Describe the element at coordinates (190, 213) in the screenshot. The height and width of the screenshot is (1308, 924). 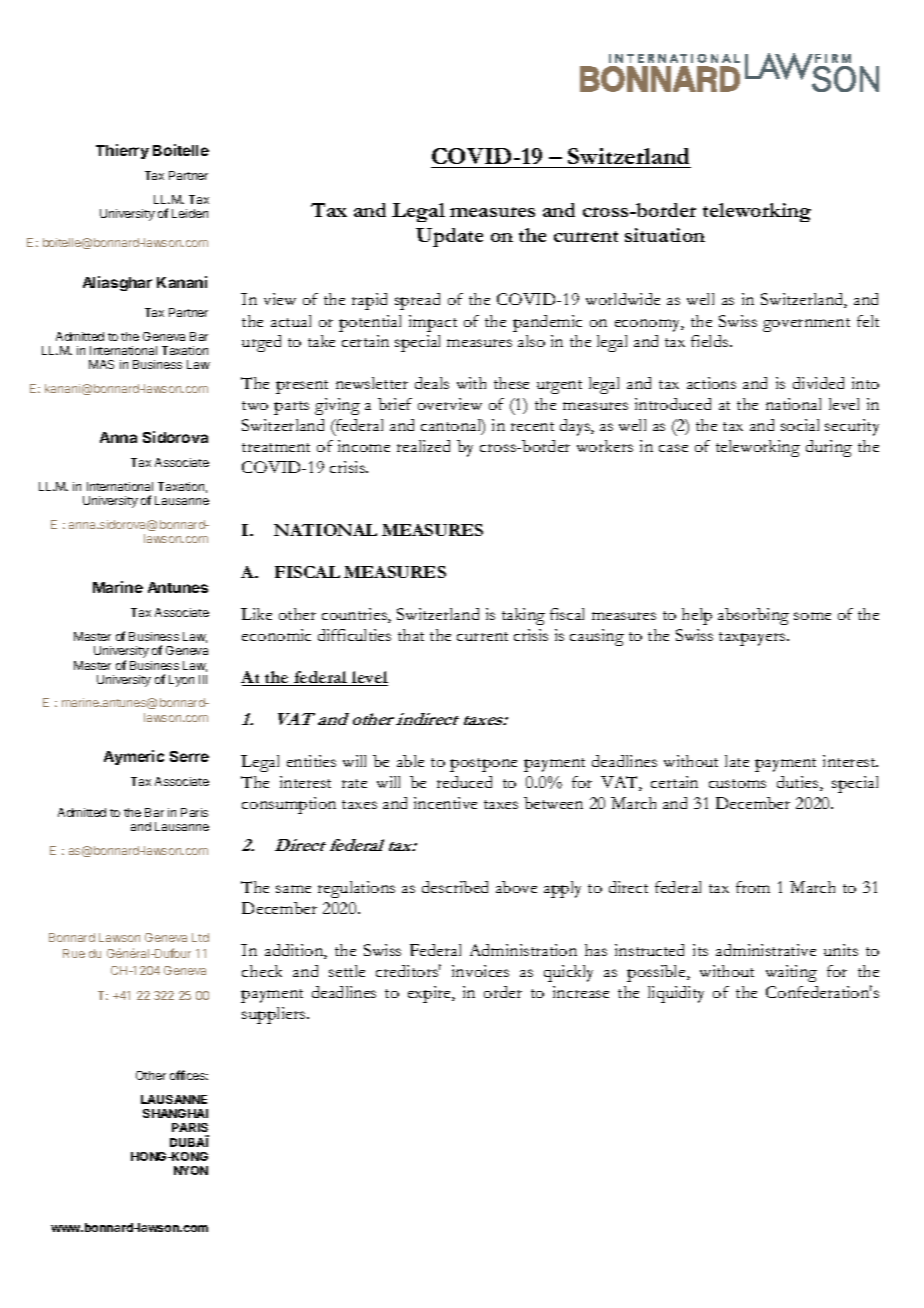
I see `Leiden` at that location.
